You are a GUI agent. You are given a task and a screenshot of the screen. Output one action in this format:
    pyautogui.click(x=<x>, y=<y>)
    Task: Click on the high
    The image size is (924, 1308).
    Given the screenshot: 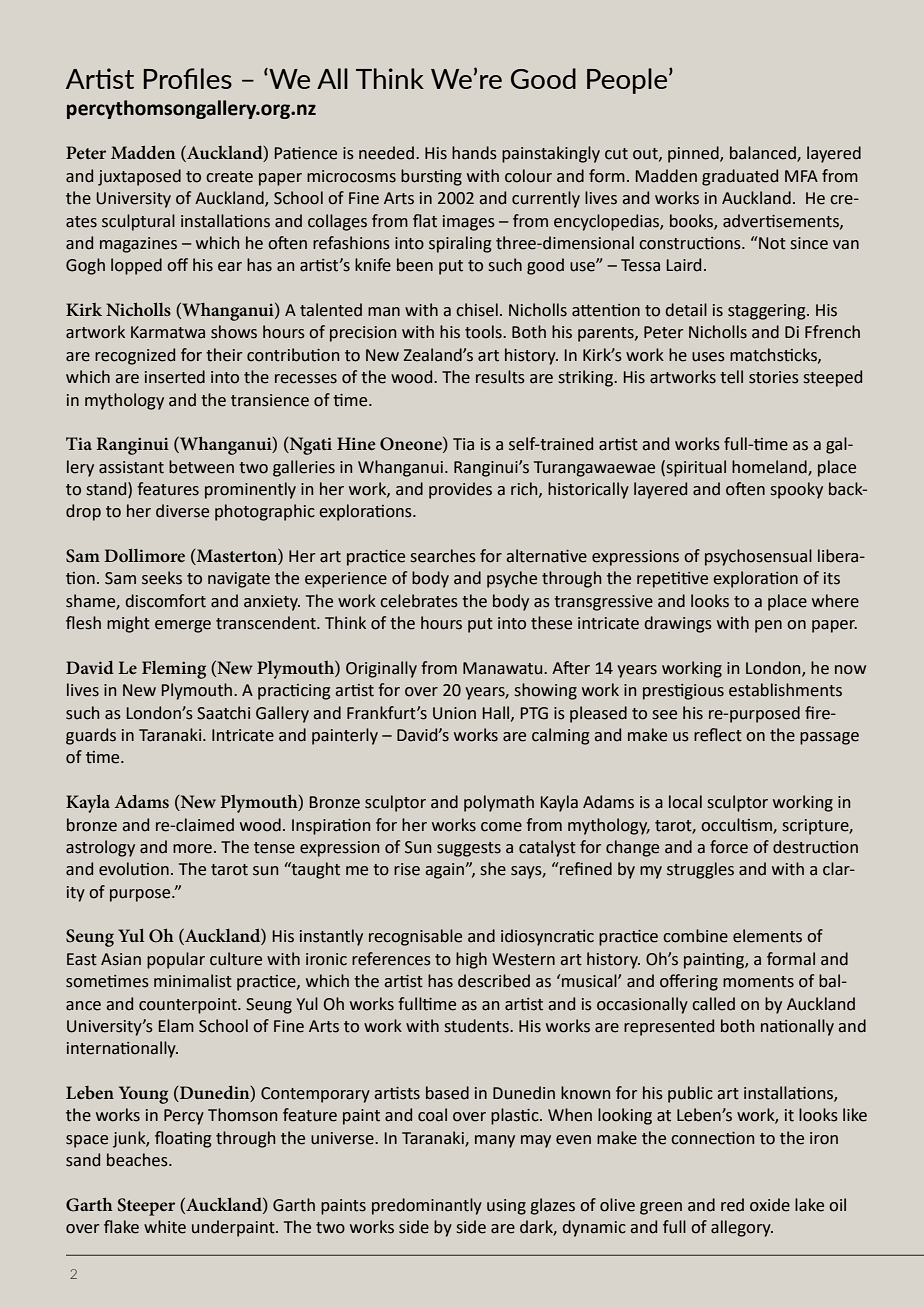 What is the action you would take?
    pyautogui.click(x=471, y=960)
